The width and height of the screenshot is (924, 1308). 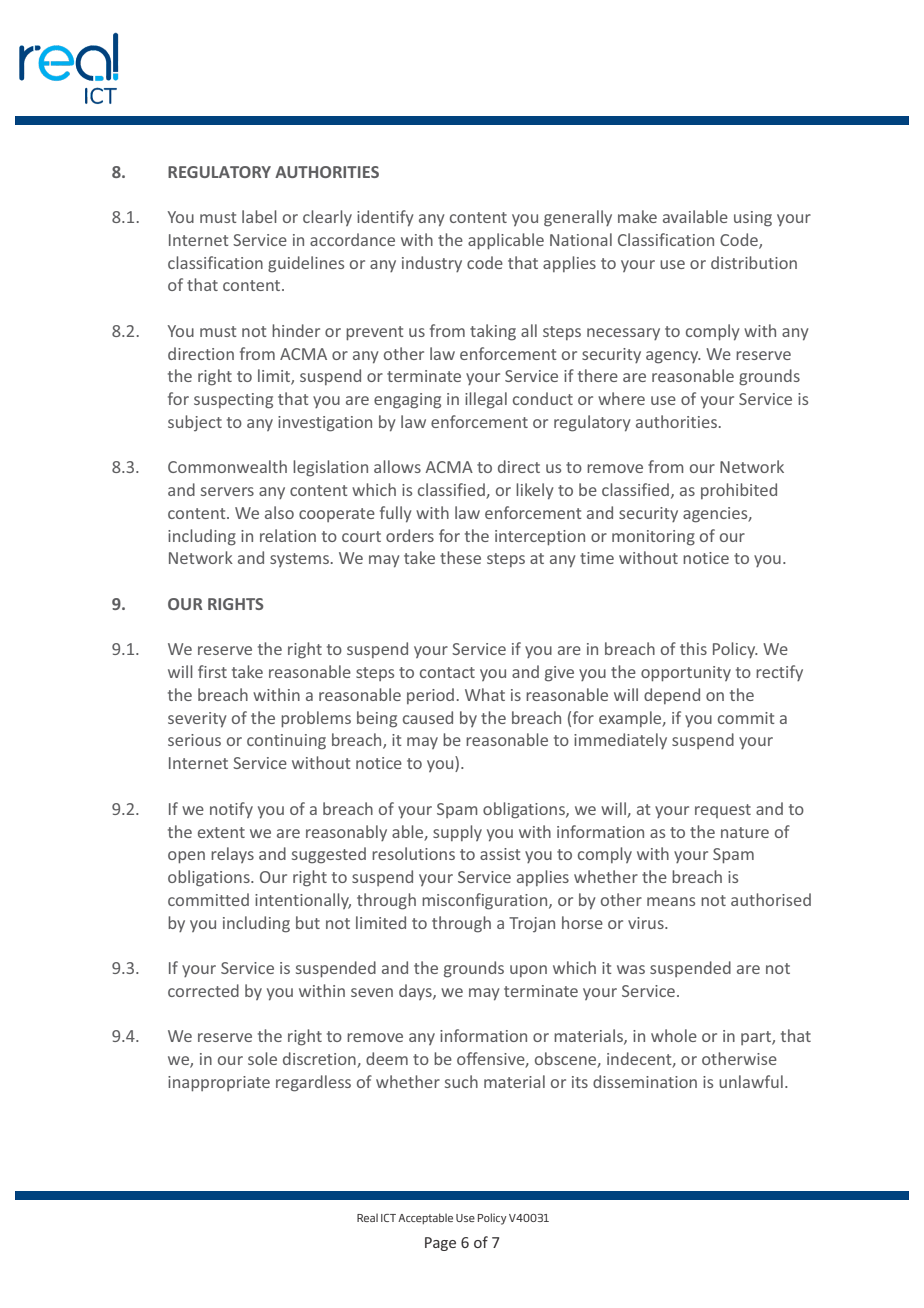 I want to click on continuing, so click(x=286, y=742).
